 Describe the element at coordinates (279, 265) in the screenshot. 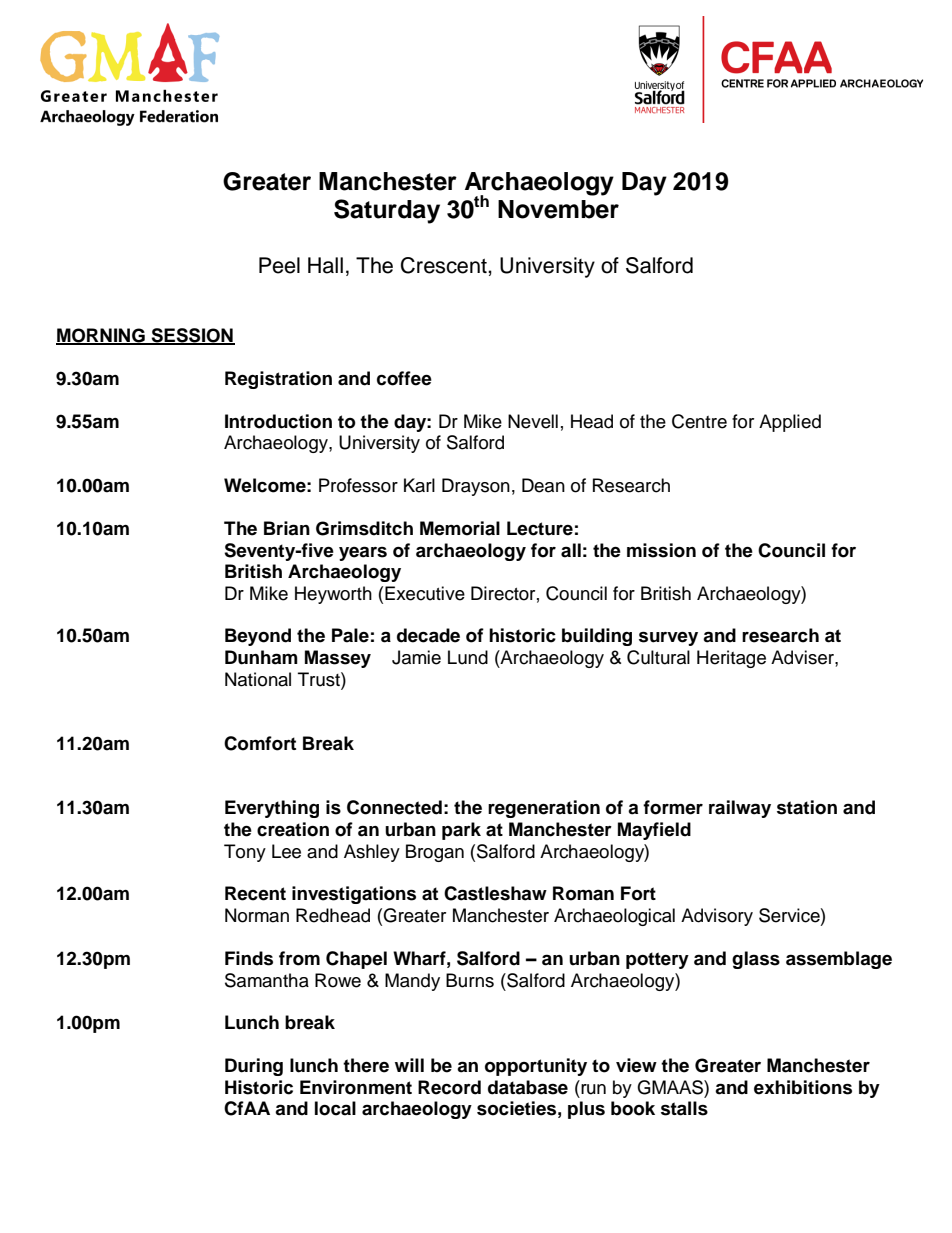

I see `Peel` at that location.
